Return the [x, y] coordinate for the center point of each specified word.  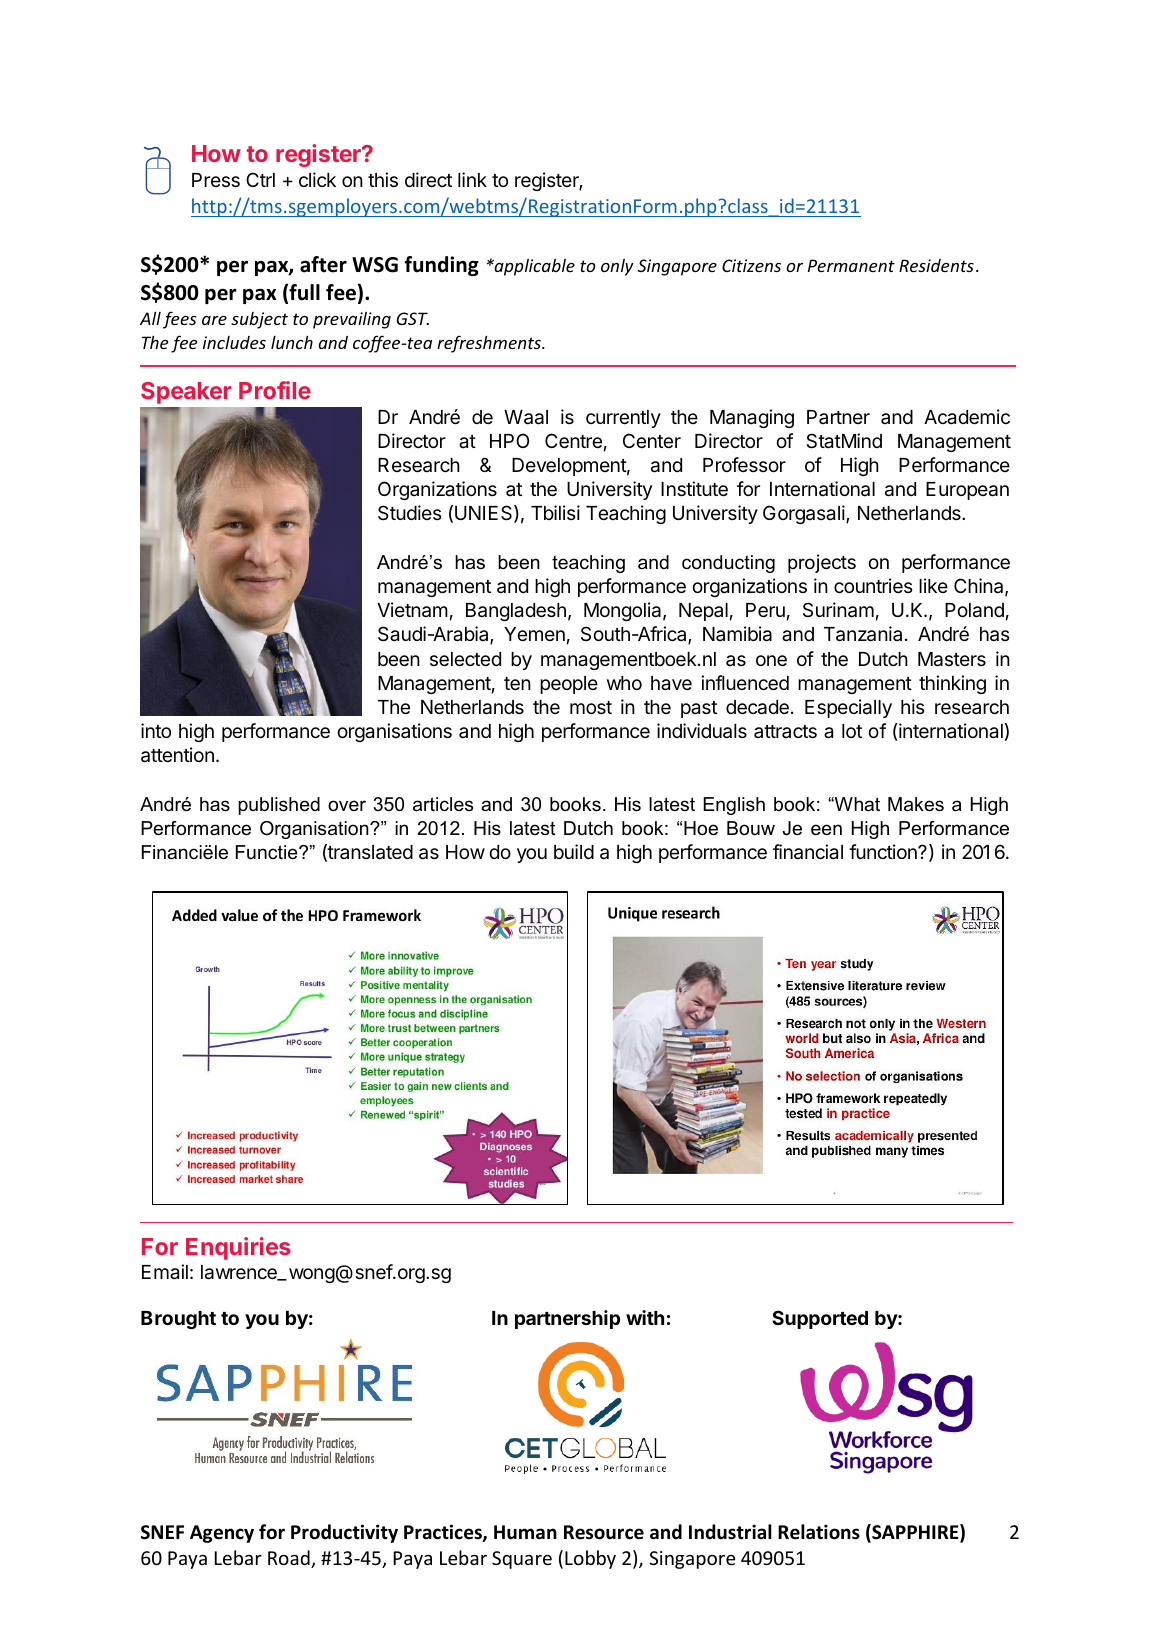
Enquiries [238, 1248]
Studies [409, 512]
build [574, 851]
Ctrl [260, 179]
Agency [222, 1534]
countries [873, 585]
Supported [820, 1319]
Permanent [851, 265]
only [617, 267]
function [884, 851]
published [279, 806]
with [645, 1317]
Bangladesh [516, 612]
